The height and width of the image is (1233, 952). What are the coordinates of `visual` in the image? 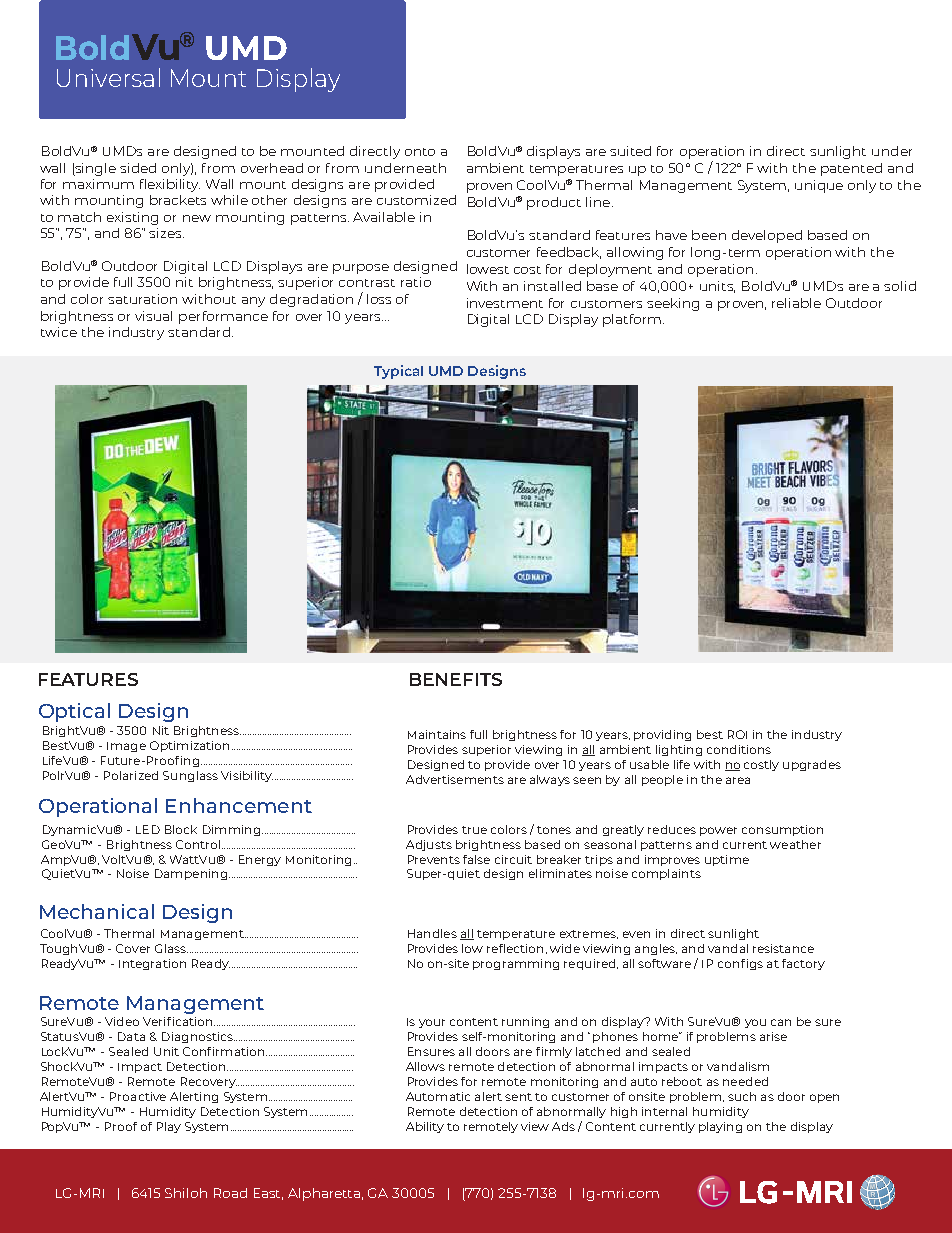 It's located at (153, 316).
